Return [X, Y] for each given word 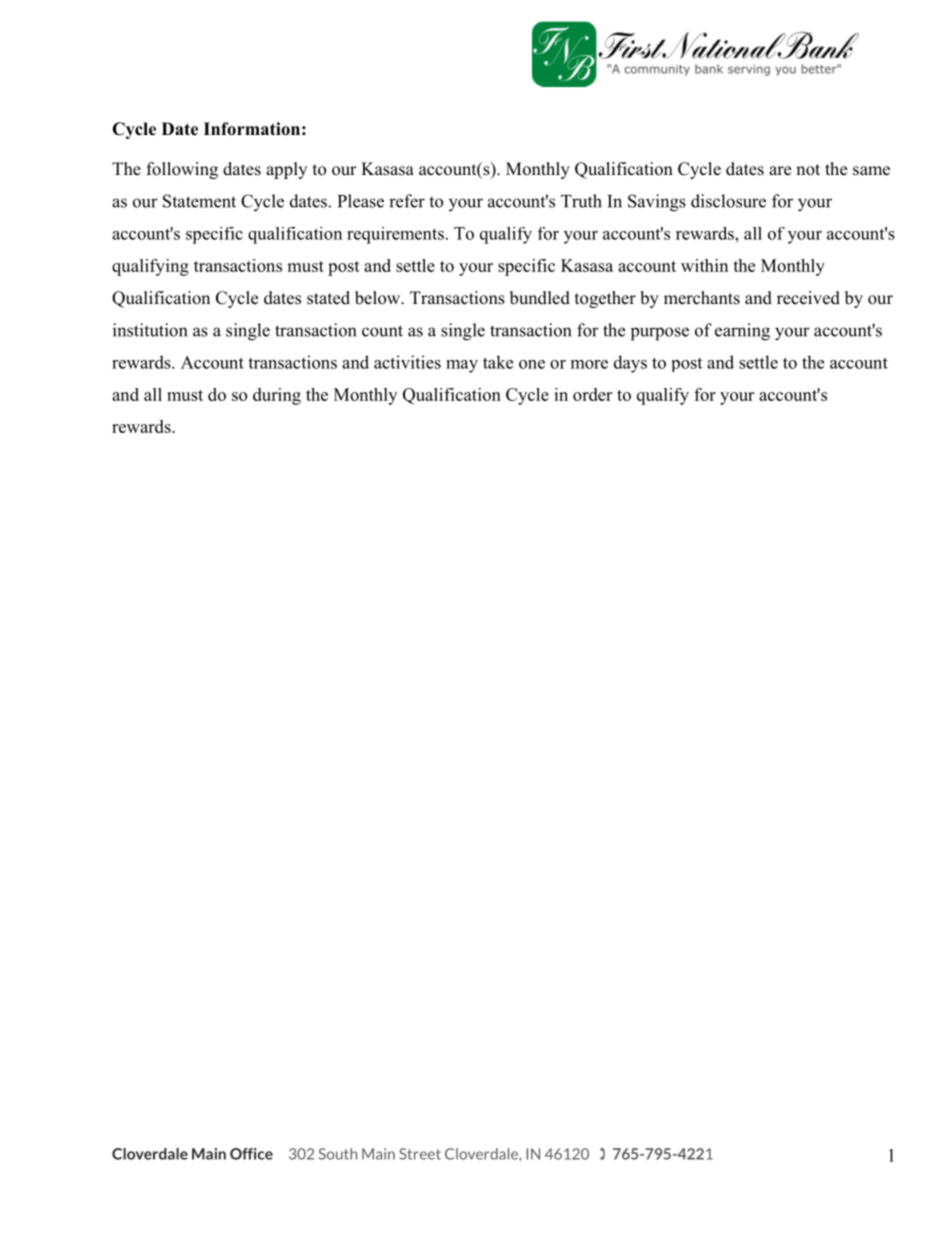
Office [251, 1154]
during [277, 396]
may [462, 366]
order [592, 394]
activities [407, 362]
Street [420, 1154]
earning [742, 332]
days [630, 364]
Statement [199, 201]
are [780, 171]
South [338, 1154]
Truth [581, 201]
